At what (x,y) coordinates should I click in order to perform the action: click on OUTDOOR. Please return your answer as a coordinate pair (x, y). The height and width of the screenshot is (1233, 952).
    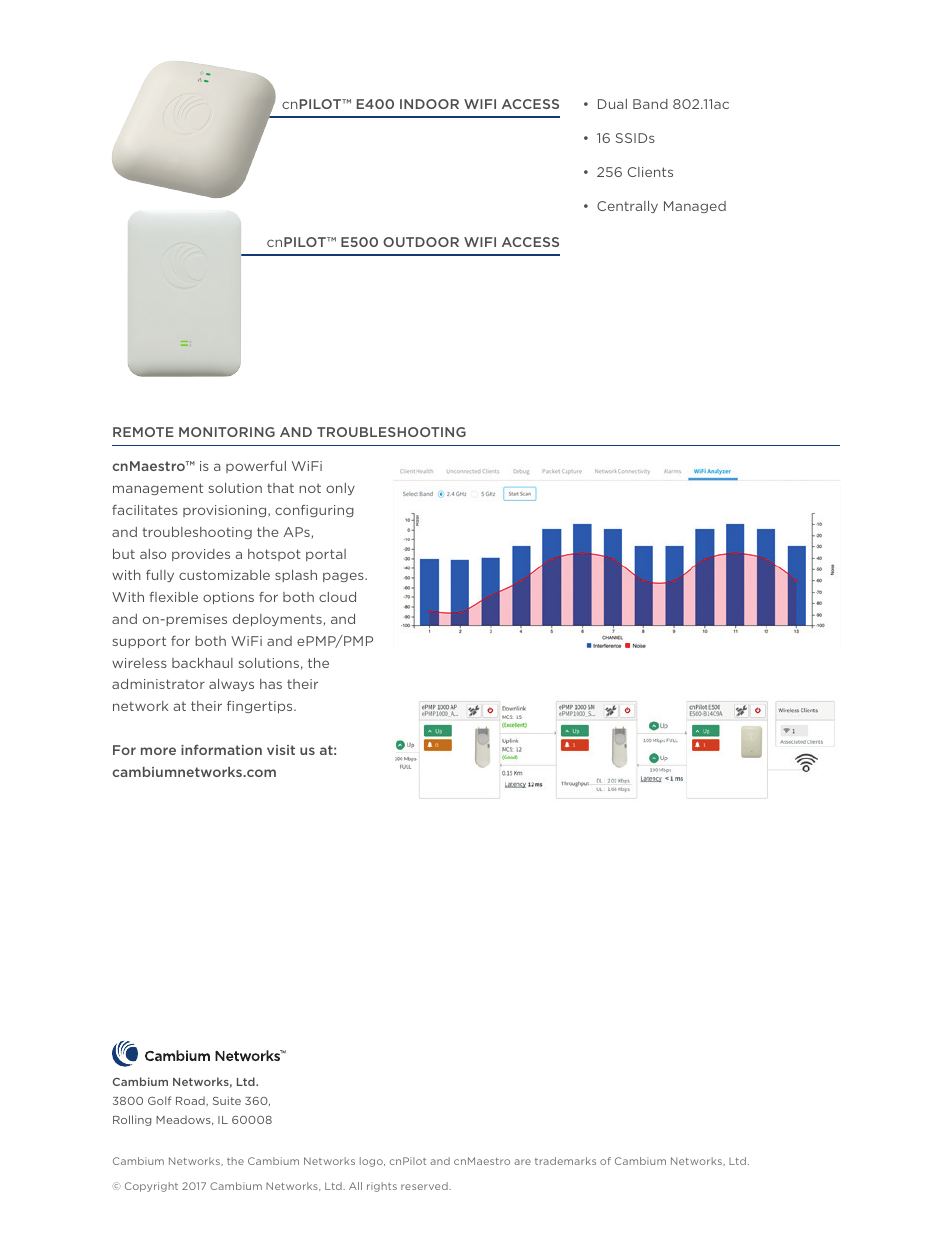
    Looking at the image, I should click on (421, 242).
